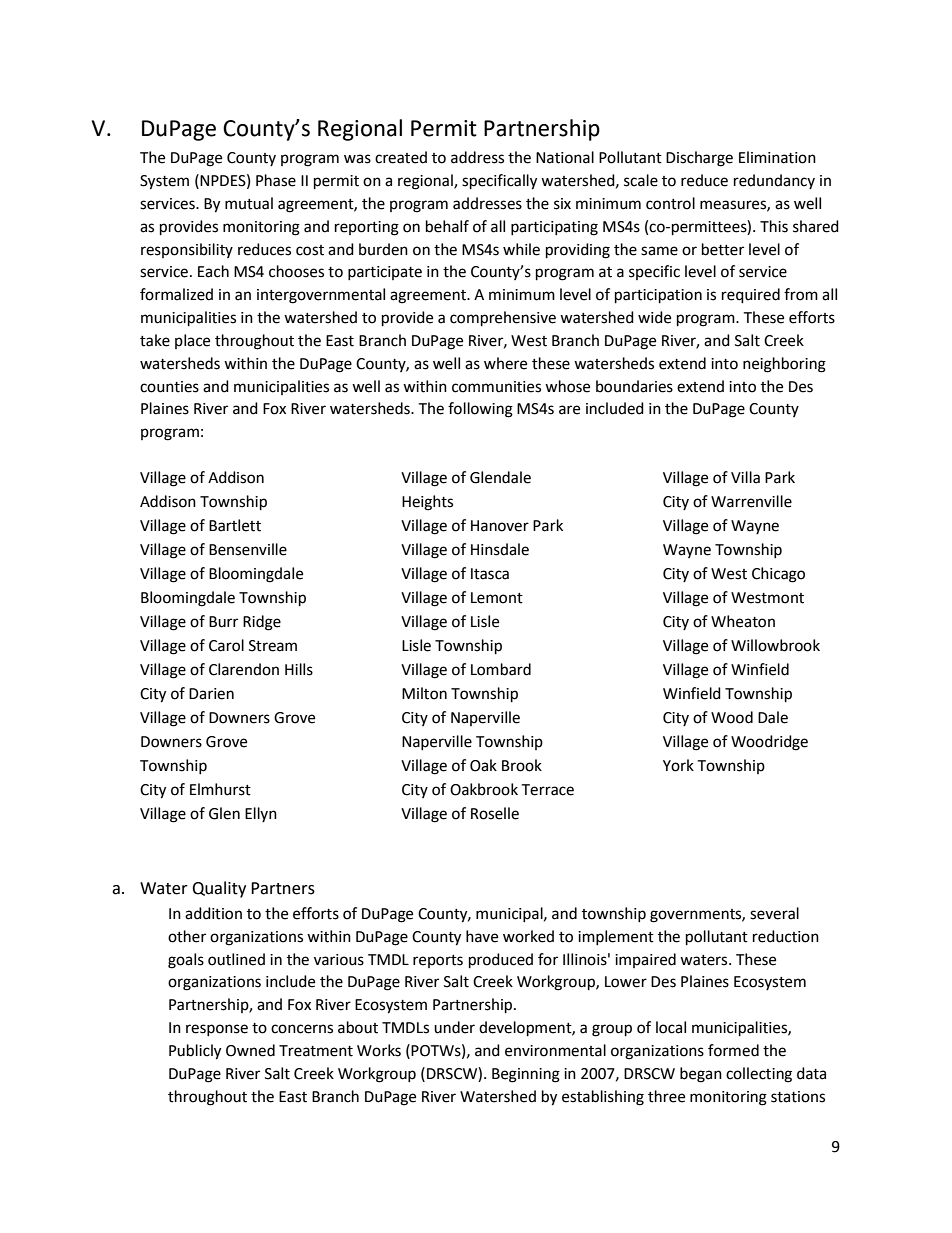 This screenshot has height=1233, width=952. Describe the element at coordinates (678, 765) in the screenshot. I see `York` at that location.
